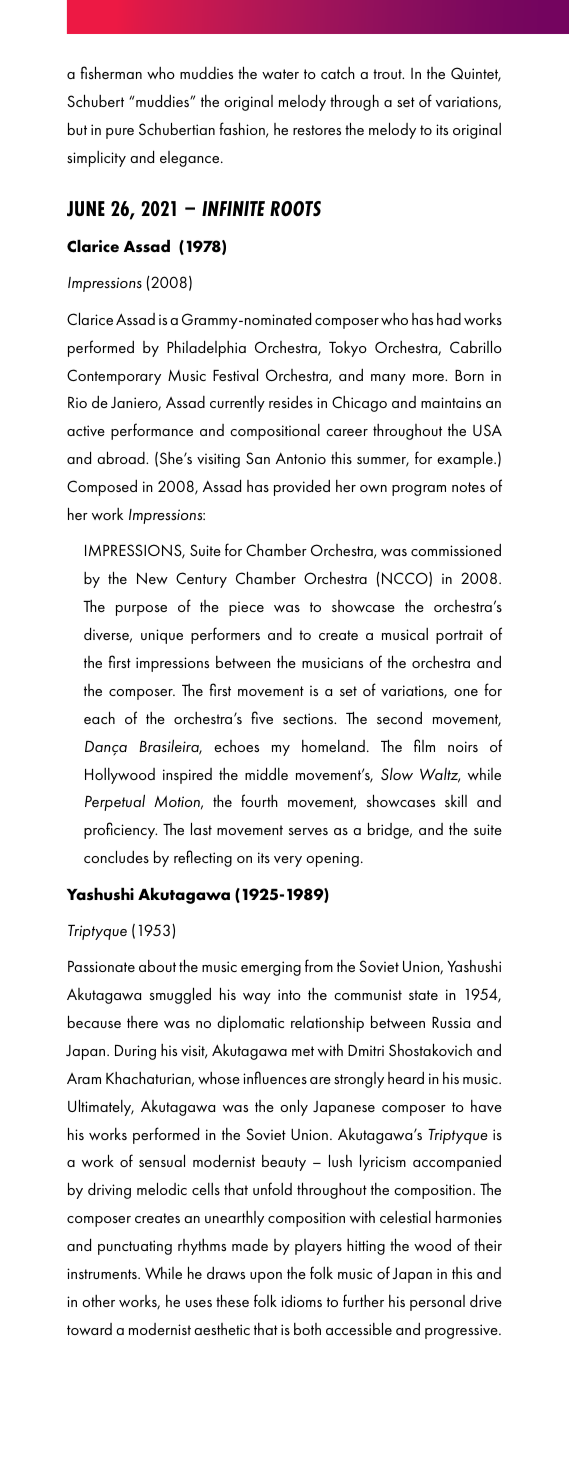  I want to click on resides, so click(291, 402).
